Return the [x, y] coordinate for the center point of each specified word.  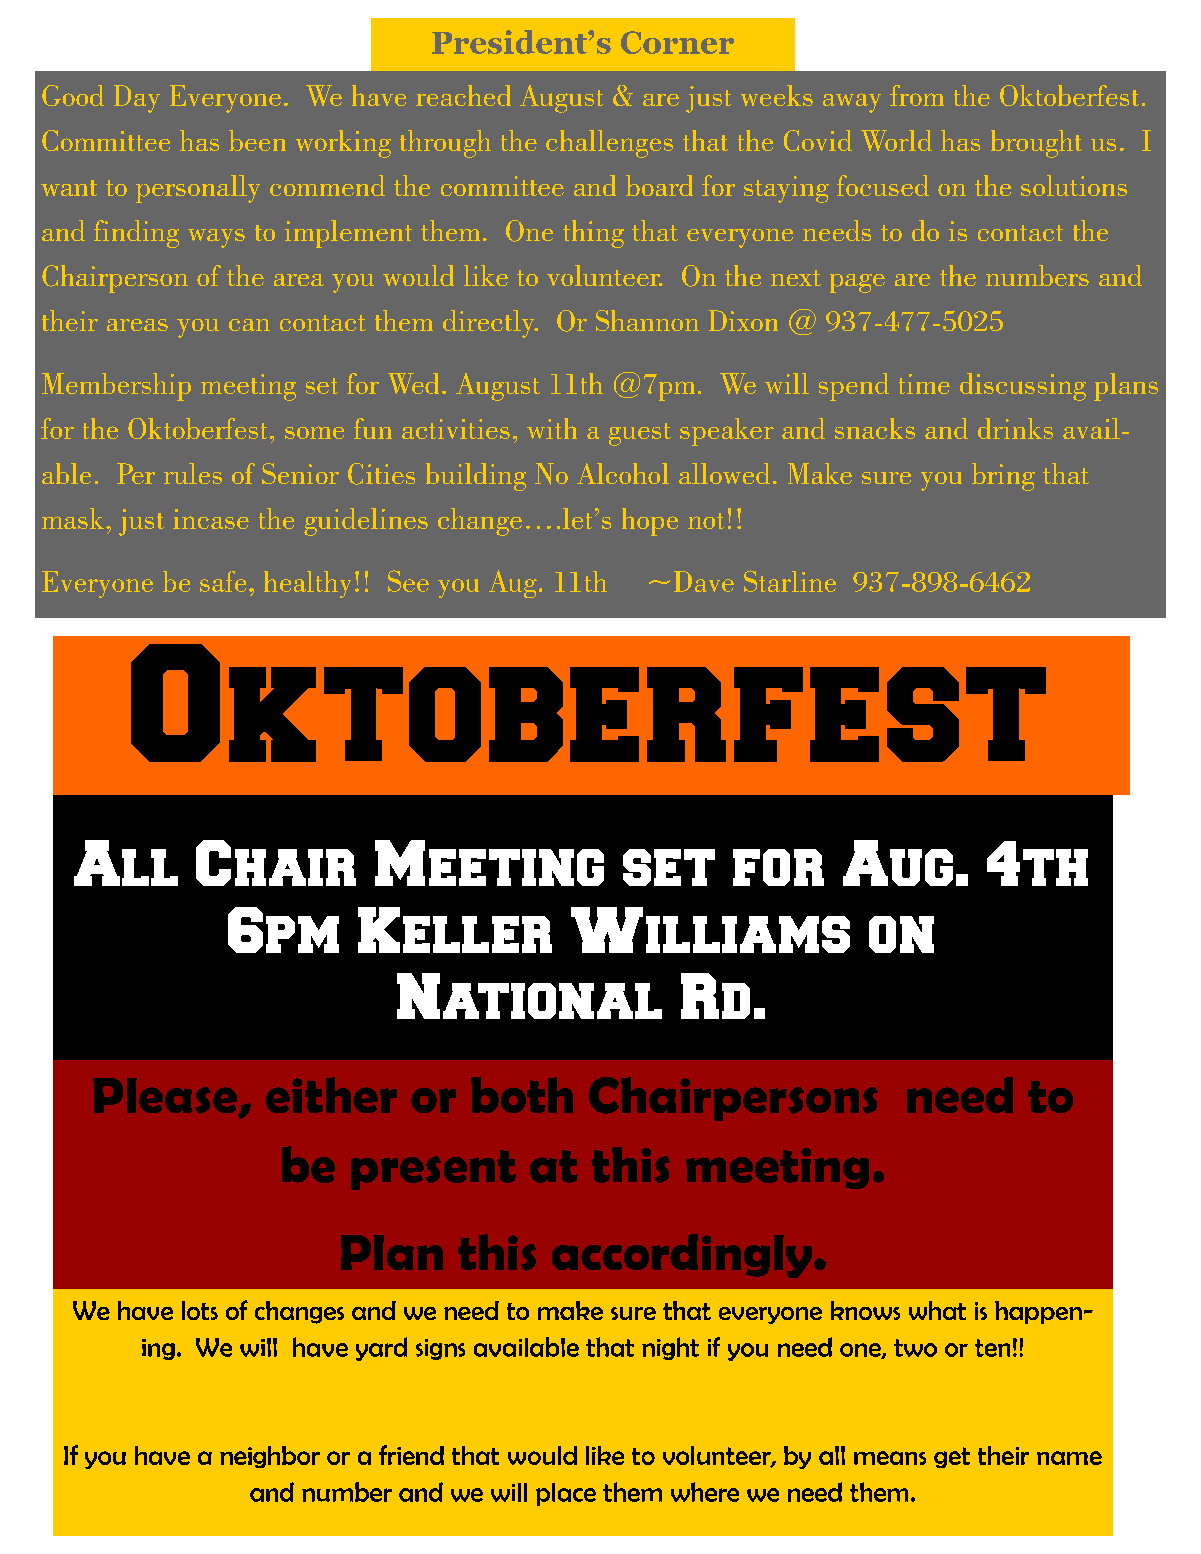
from [917, 95]
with [552, 428]
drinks [1015, 428]
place [566, 1494]
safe [223, 581]
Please [166, 1097]
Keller [455, 930]
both [522, 1095]
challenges [609, 144]
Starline [790, 581]
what [937, 1310]
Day [137, 99]
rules [193, 473]
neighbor [270, 1457]
